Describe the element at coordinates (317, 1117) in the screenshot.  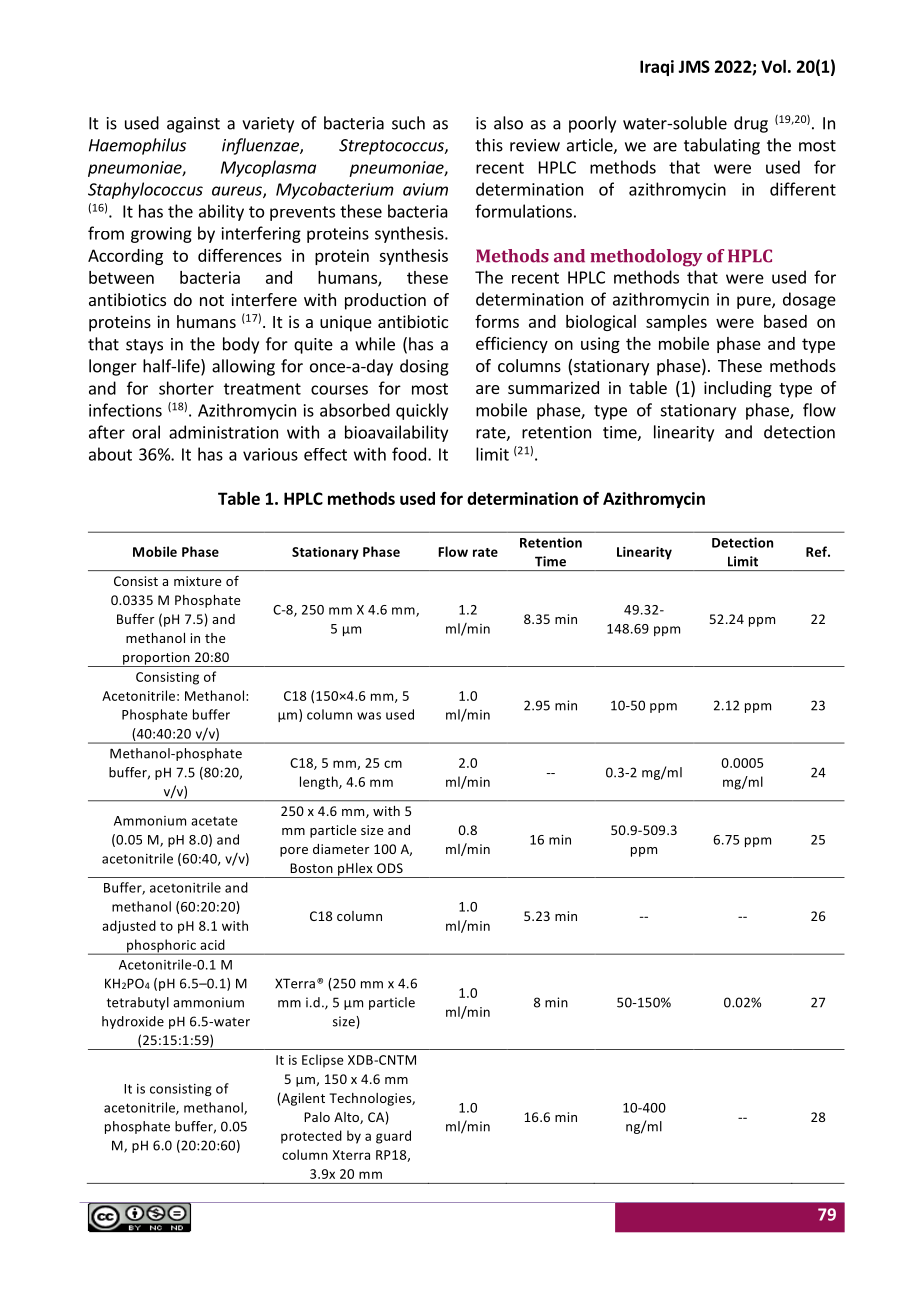
I see `Palo` at that location.
